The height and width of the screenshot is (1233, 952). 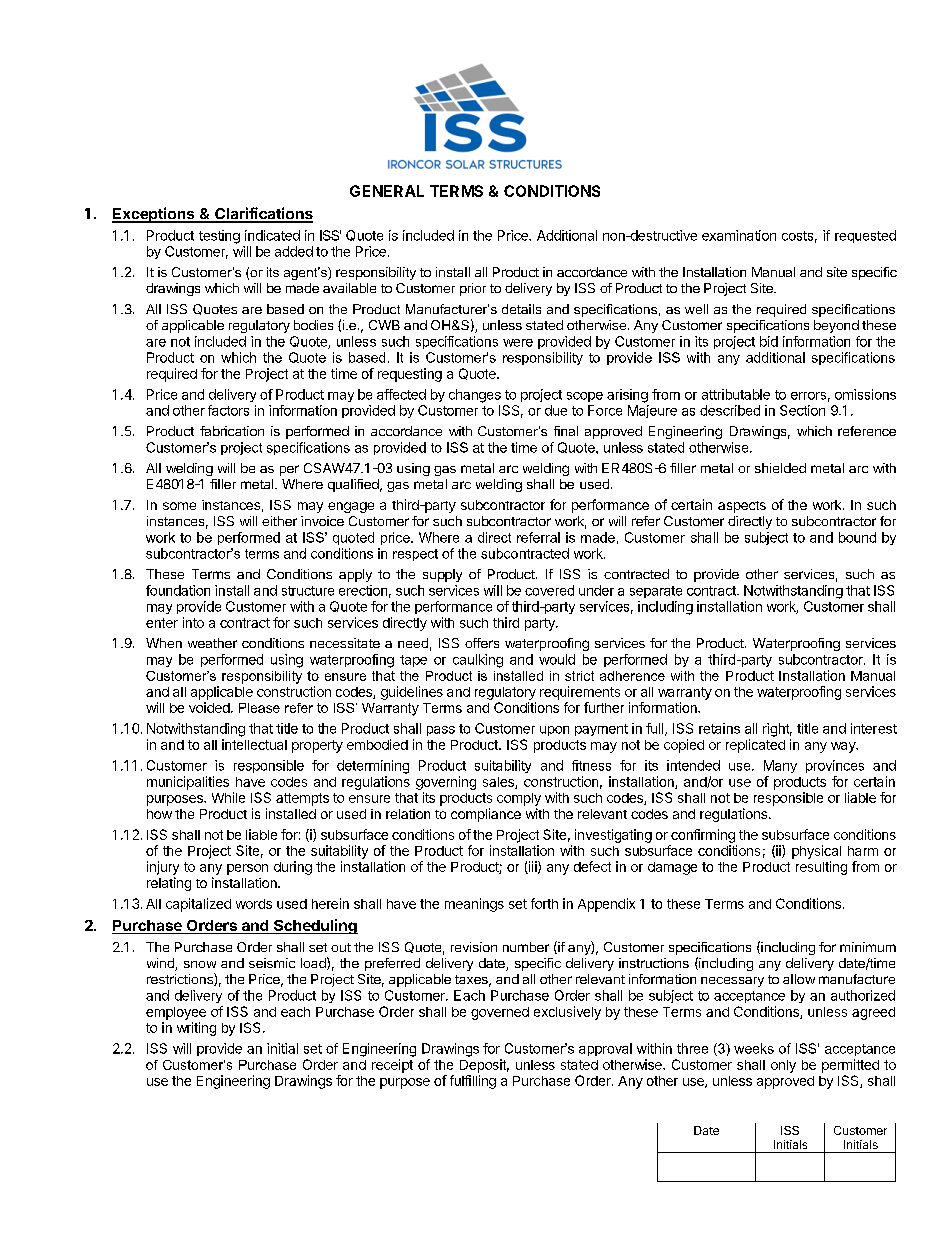 I want to click on compliance, so click(x=486, y=815).
